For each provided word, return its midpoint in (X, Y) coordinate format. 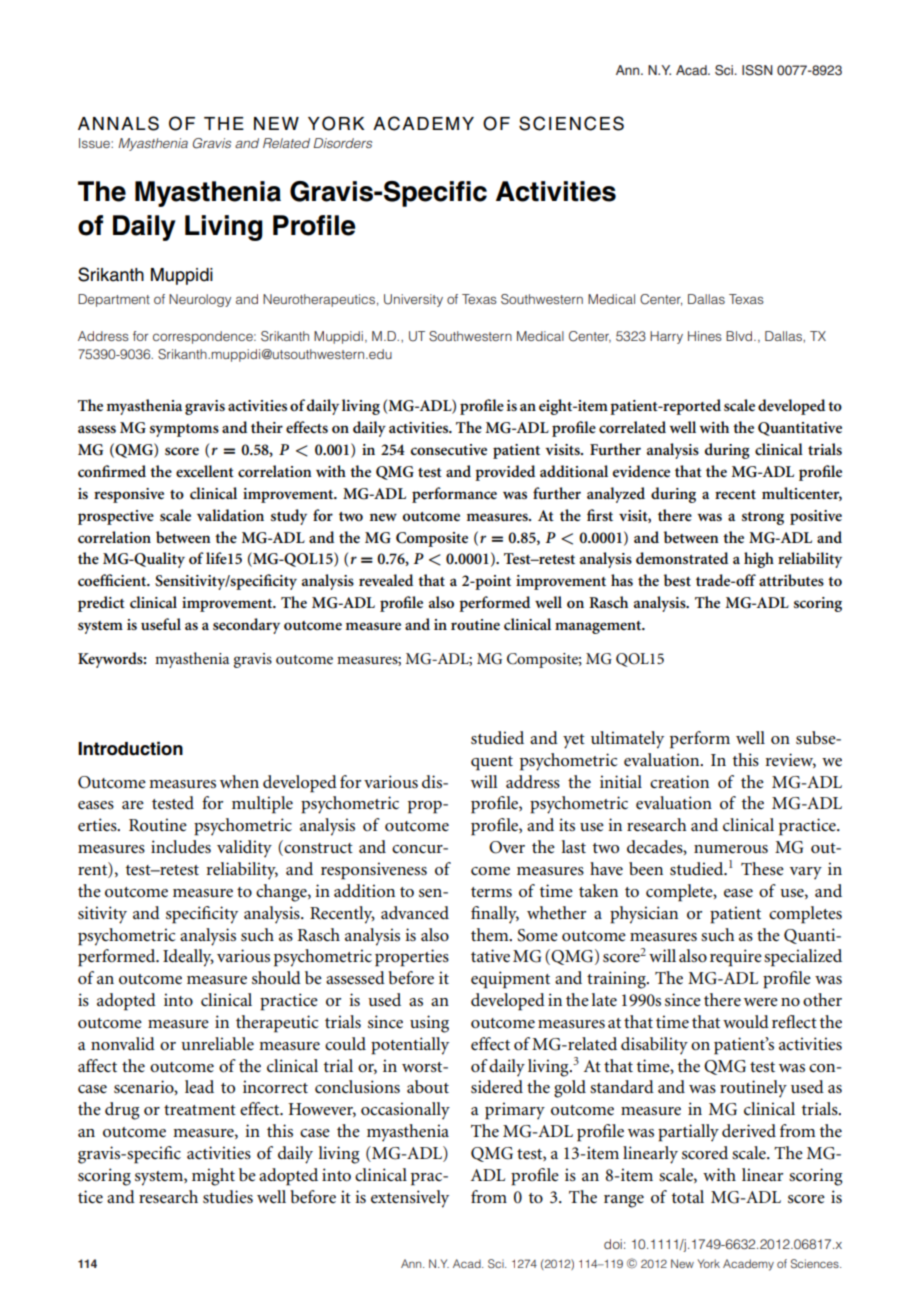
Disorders (342, 143)
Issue (95, 143)
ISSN (757, 70)
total (687, 1197)
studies (228, 1197)
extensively (410, 1199)
